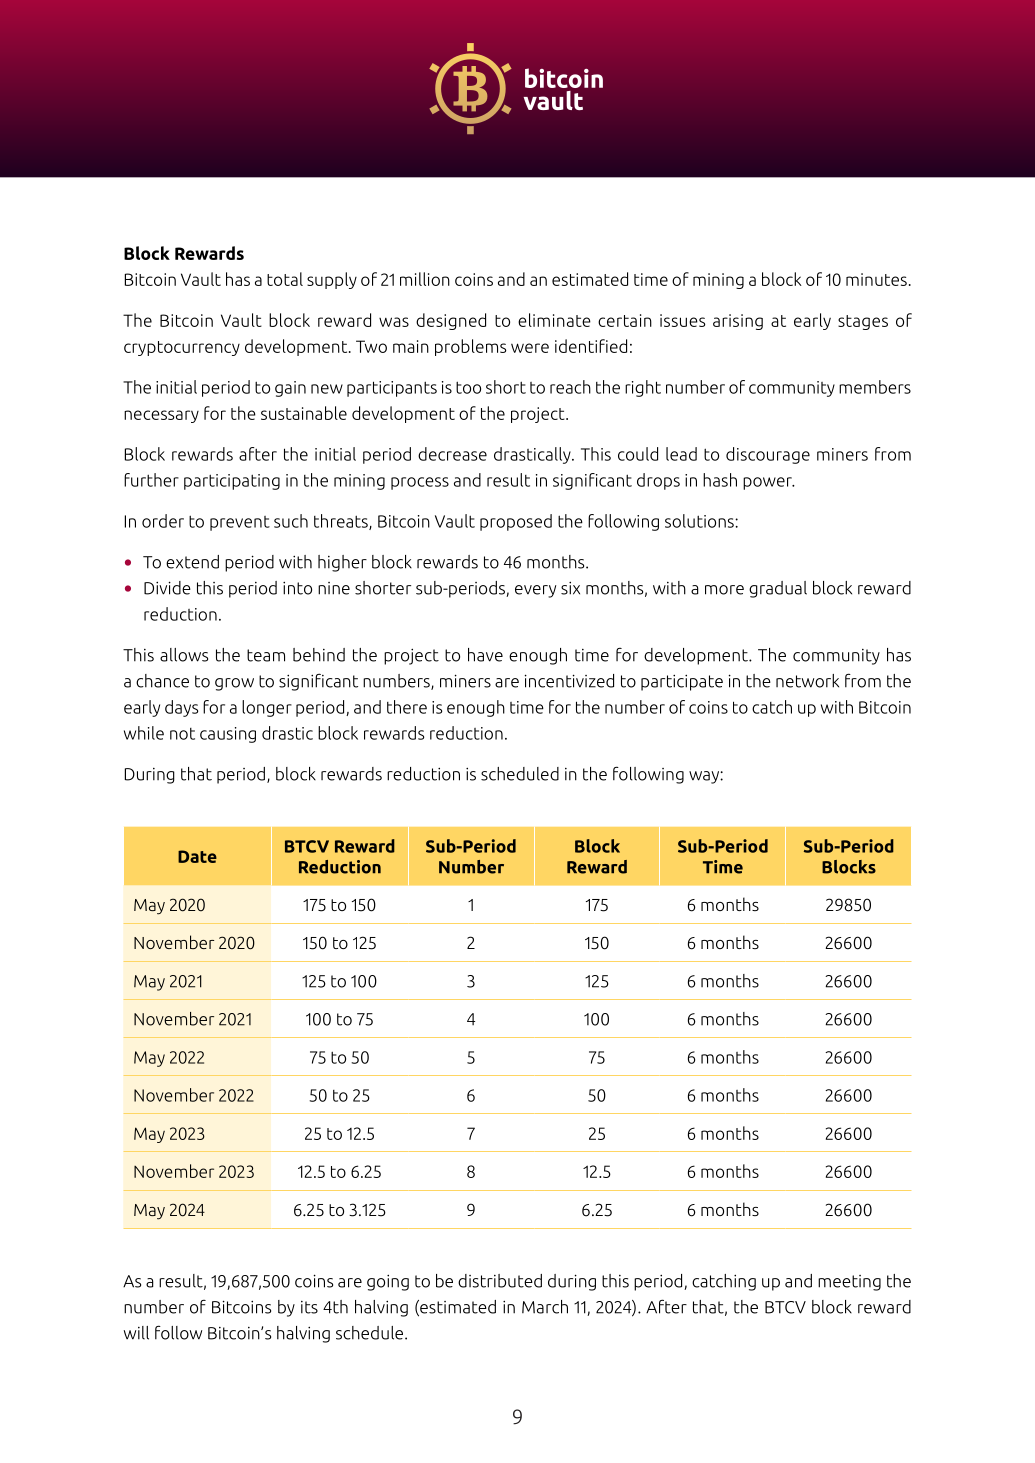  Describe the element at coordinates (407, 707) in the page. I see `there` at that location.
